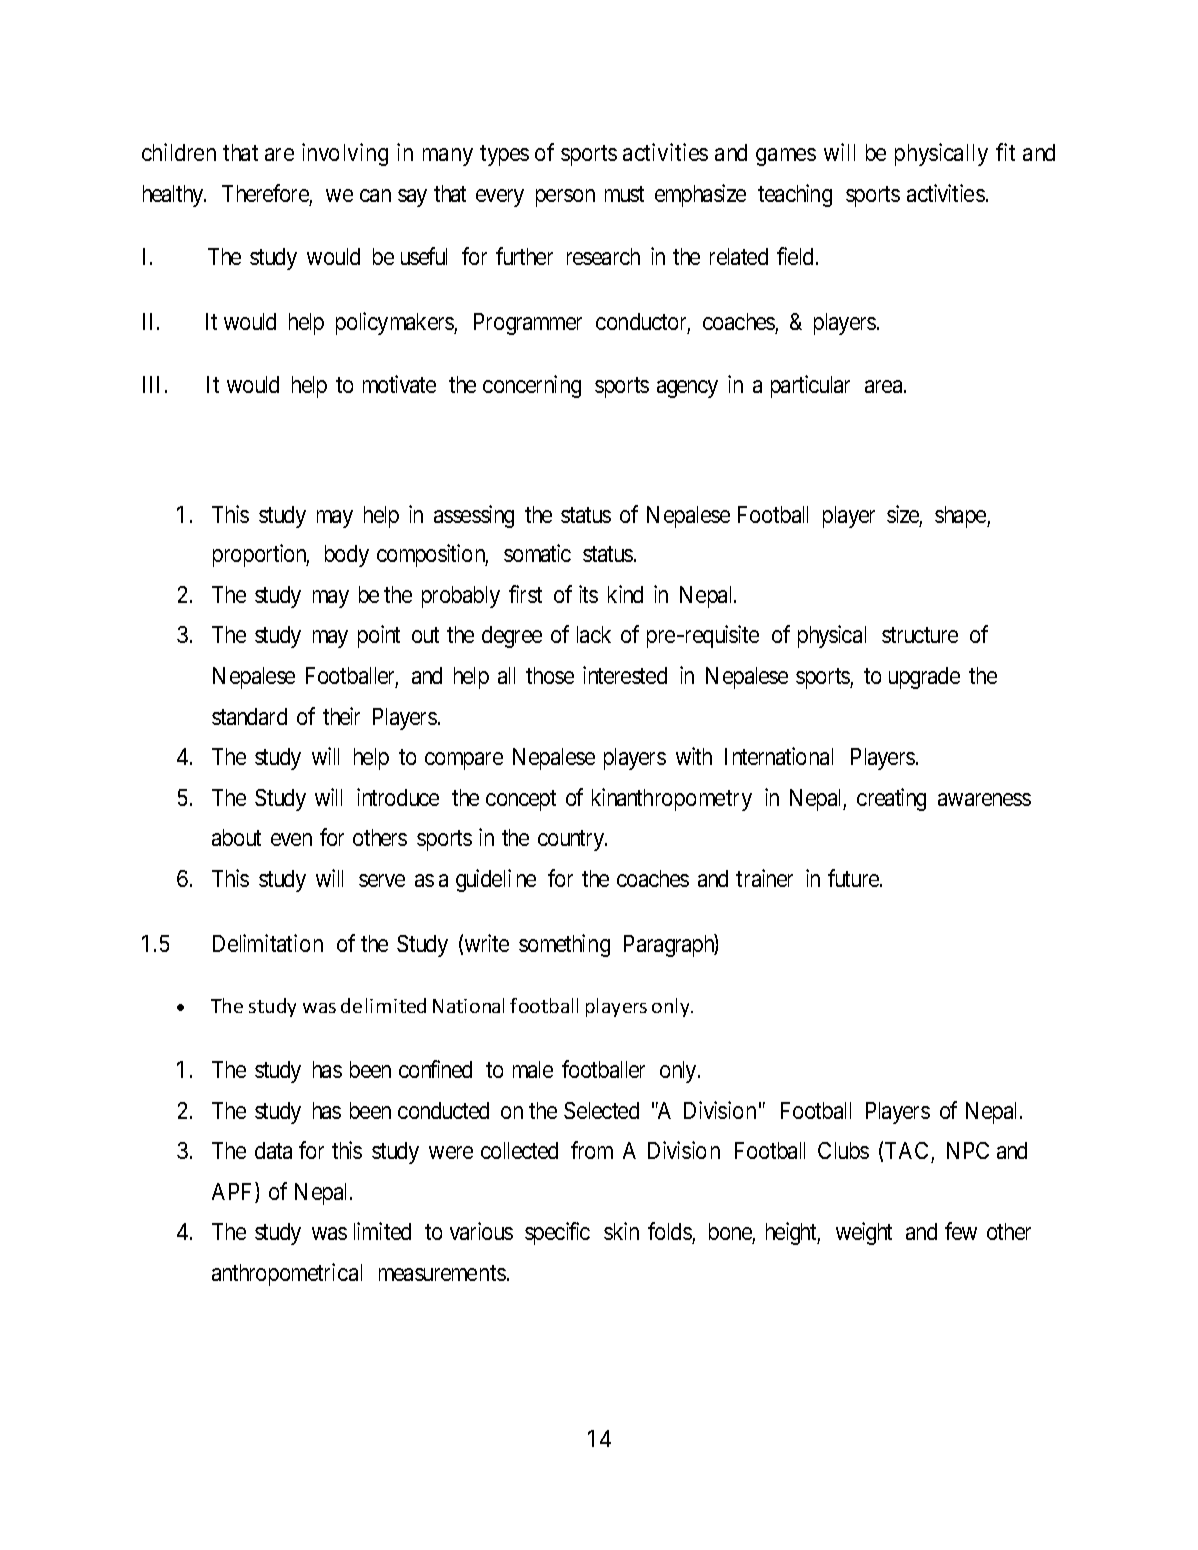 The image size is (1198, 1550). Describe the element at coordinates (565, 198) in the screenshot. I see `person` at that location.
